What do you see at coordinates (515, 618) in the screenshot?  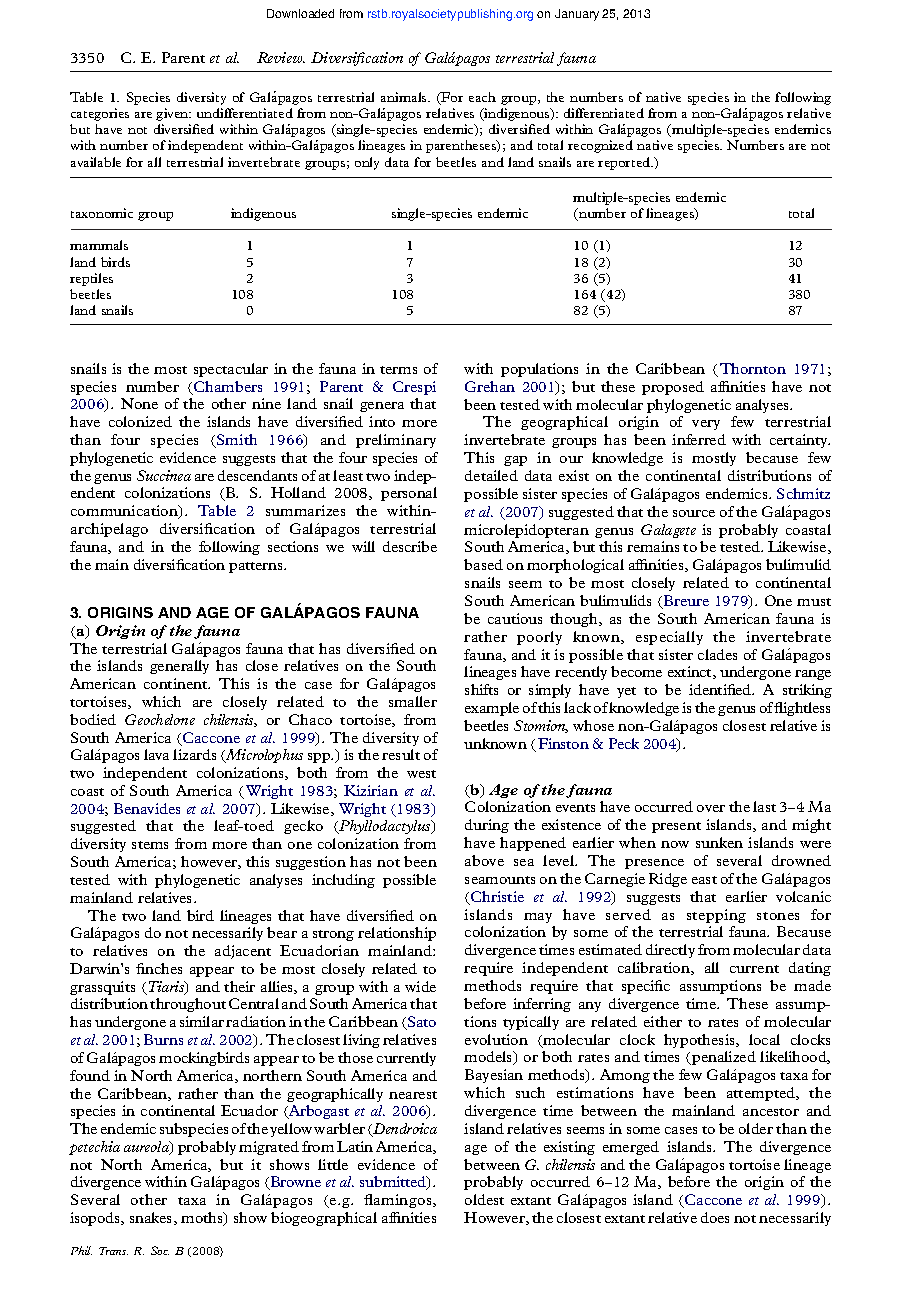 I see `cautious` at bounding box center [515, 618].
